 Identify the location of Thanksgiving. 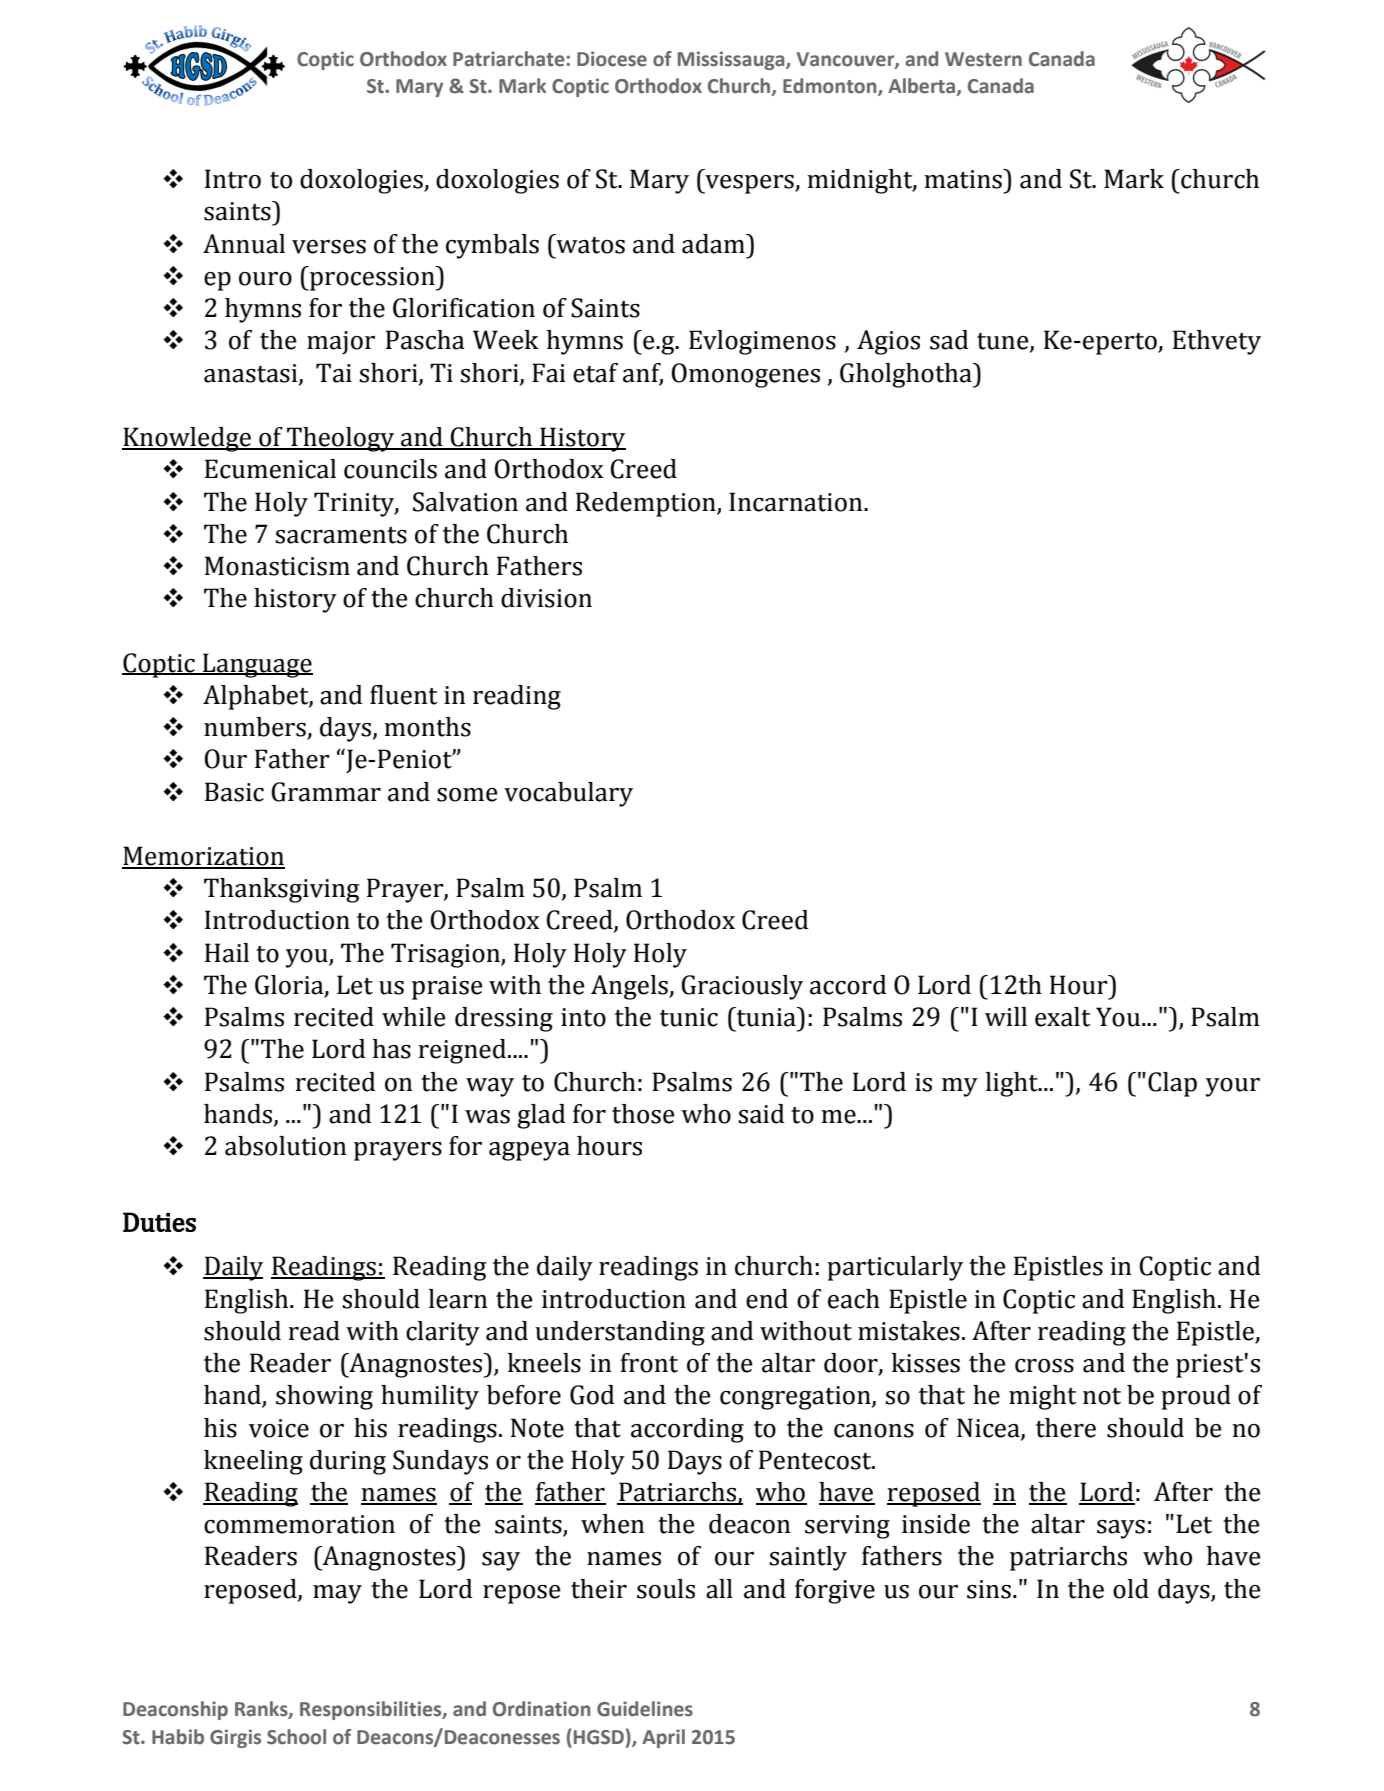
(282, 890).
